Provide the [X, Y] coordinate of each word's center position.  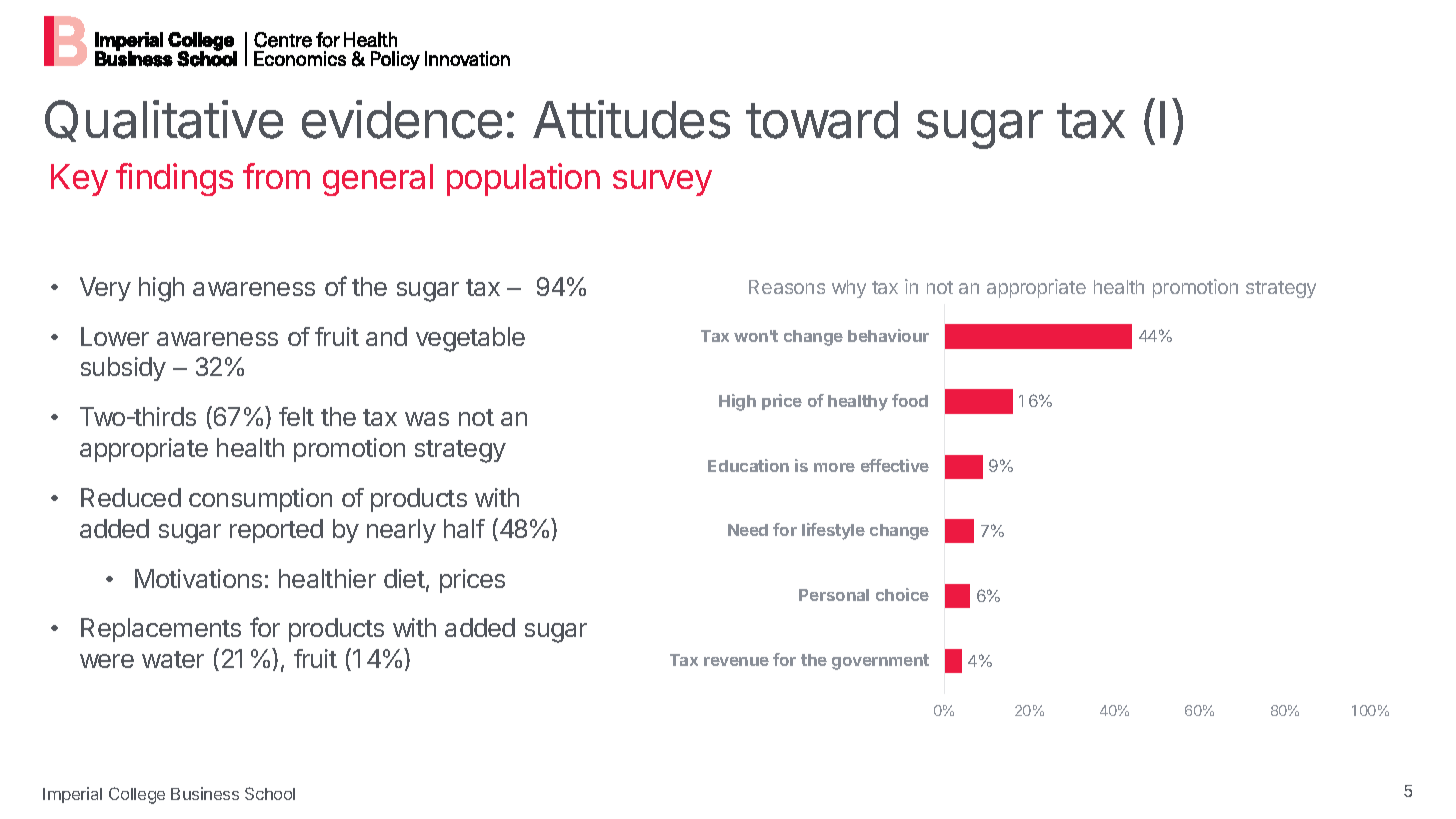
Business [205, 793]
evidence [402, 119]
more [834, 467]
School [270, 793]
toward [822, 120]
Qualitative [164, 121]
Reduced [131, 497]
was [427, 419]
